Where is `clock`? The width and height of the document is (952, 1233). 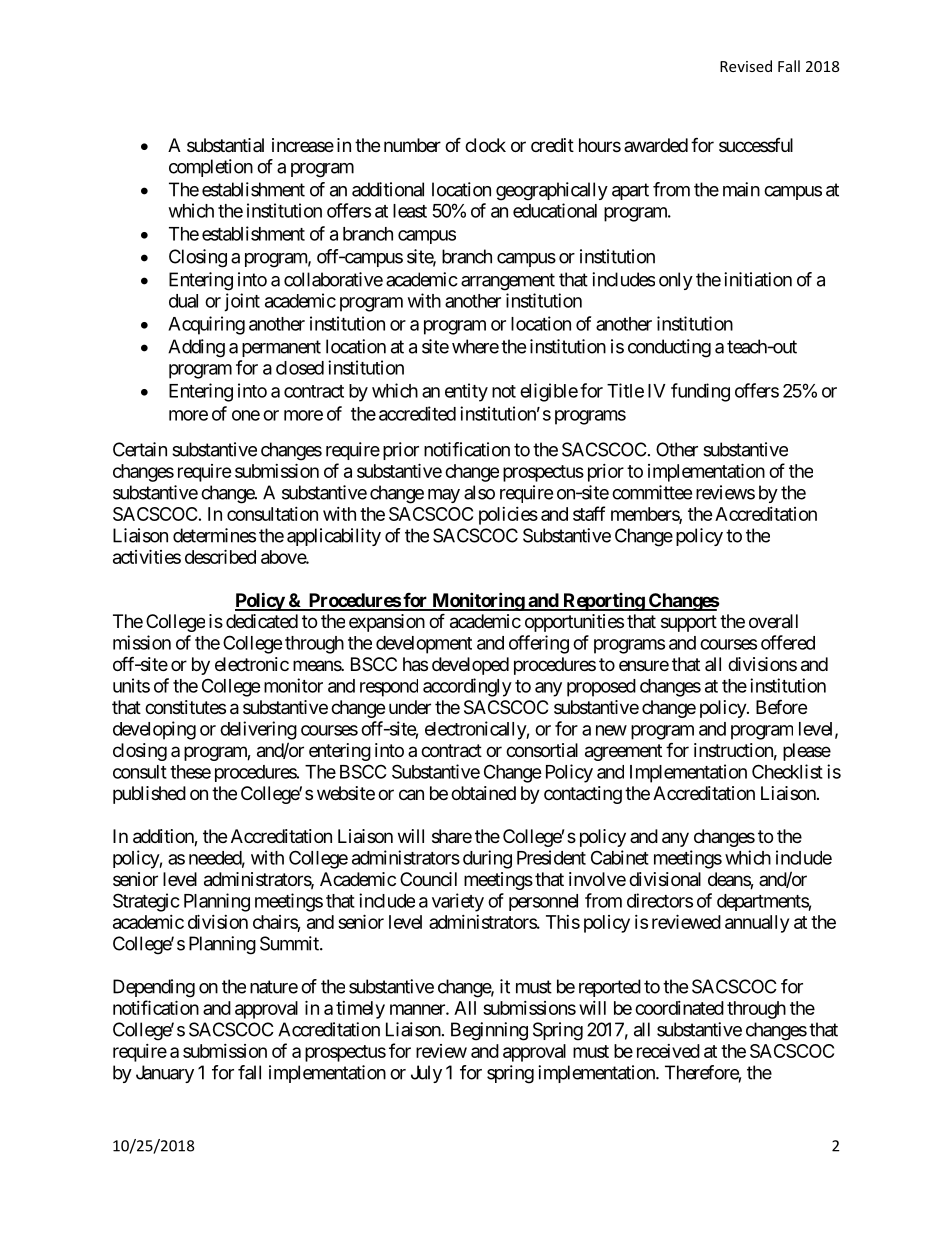 clock is located at coordinates (485, 145).
